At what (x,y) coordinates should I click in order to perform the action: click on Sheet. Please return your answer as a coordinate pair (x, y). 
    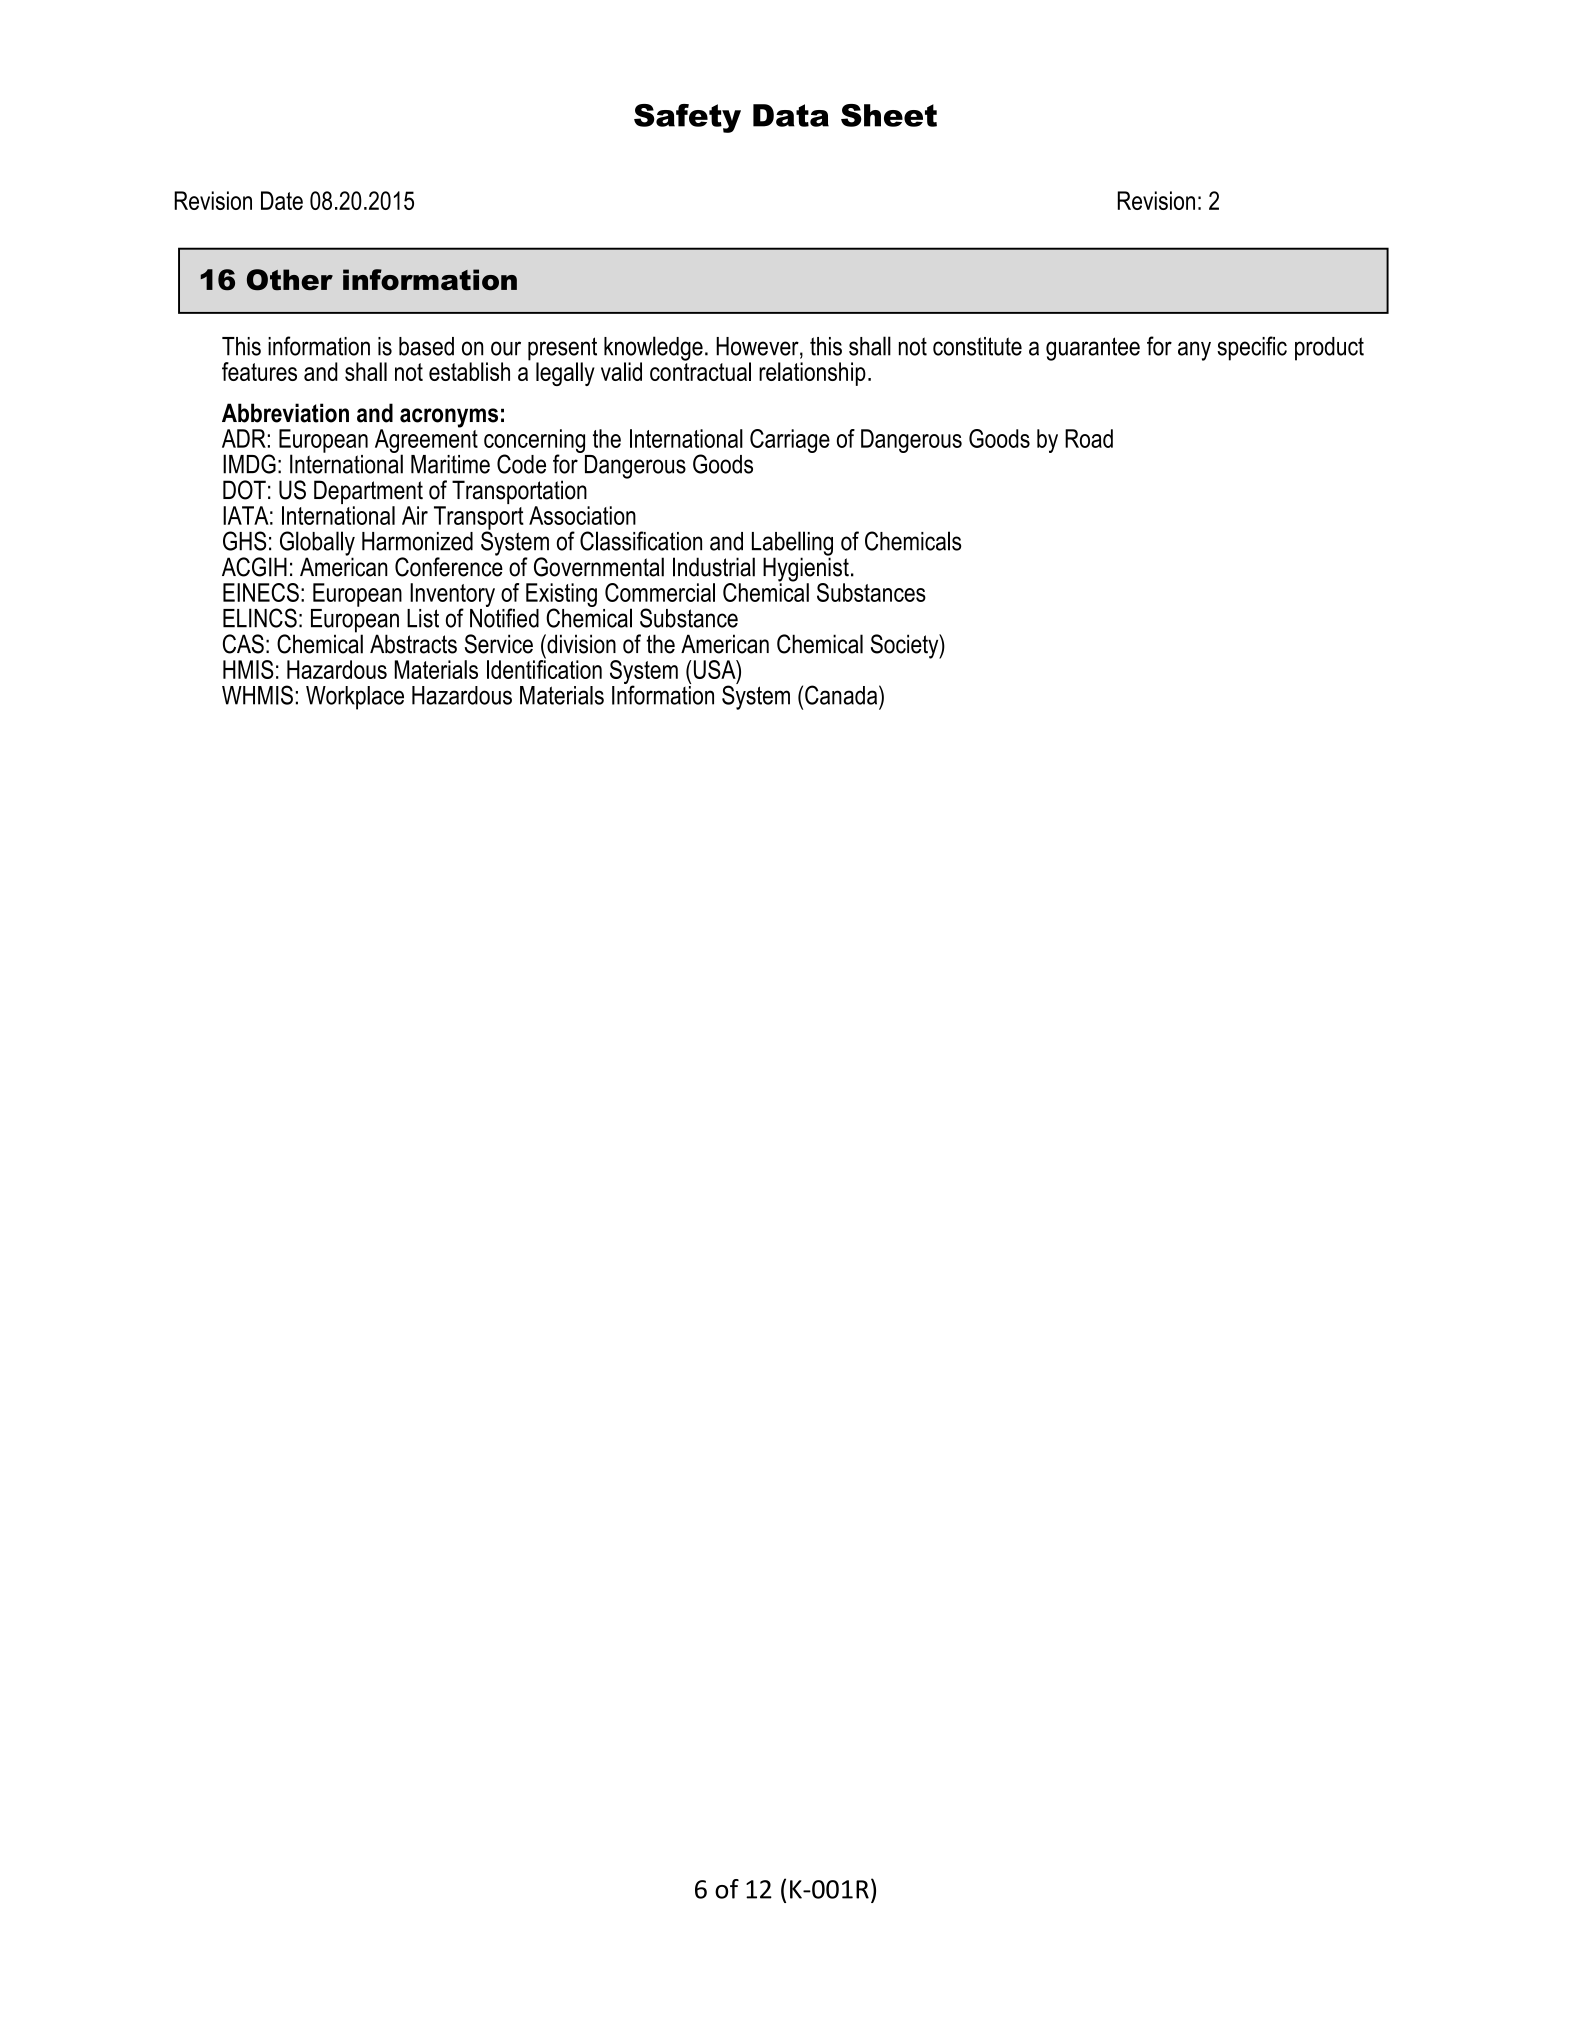
    Looking at the image, I should click on (889, 115).
